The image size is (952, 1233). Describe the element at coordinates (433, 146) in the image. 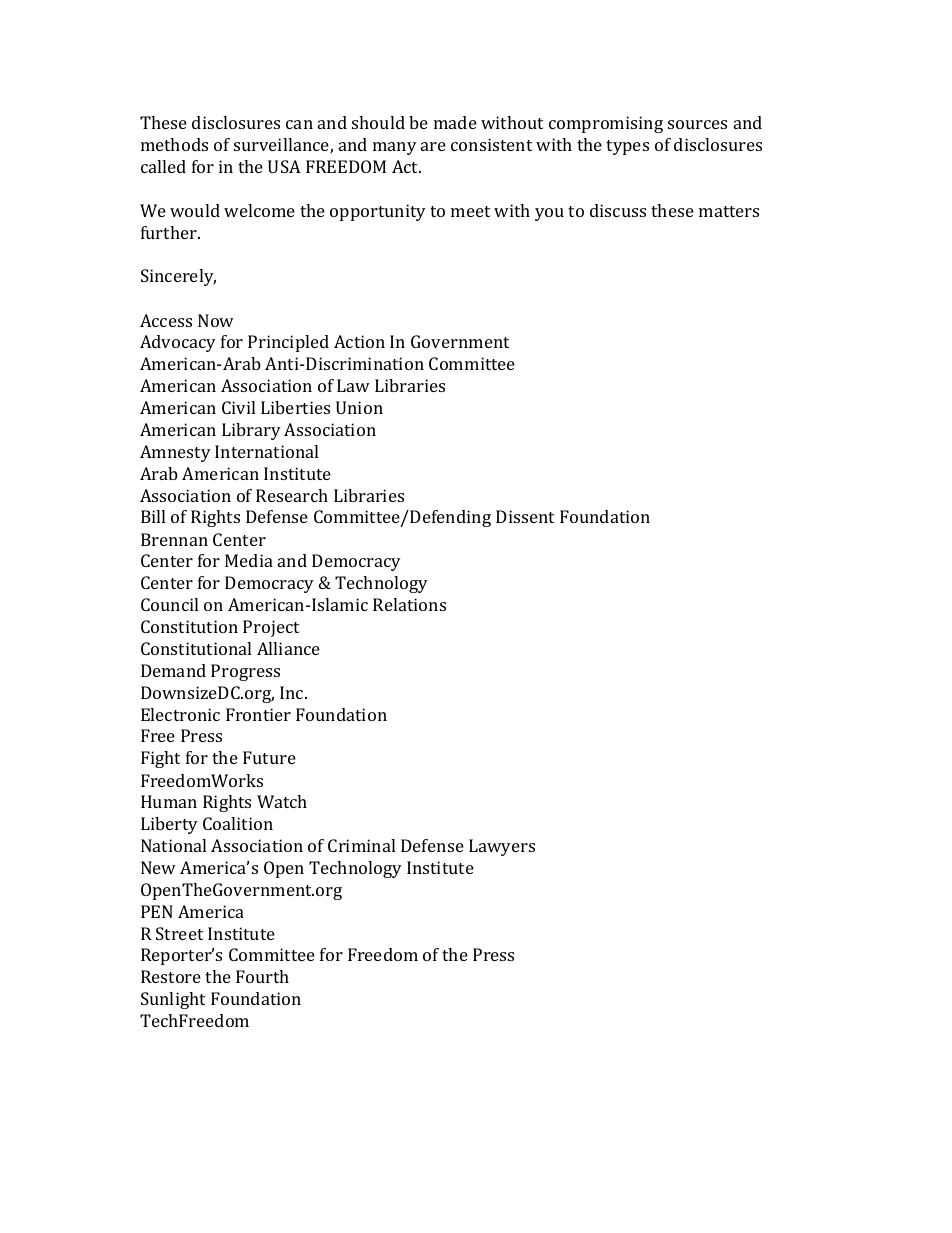

I see `are` at that location.
